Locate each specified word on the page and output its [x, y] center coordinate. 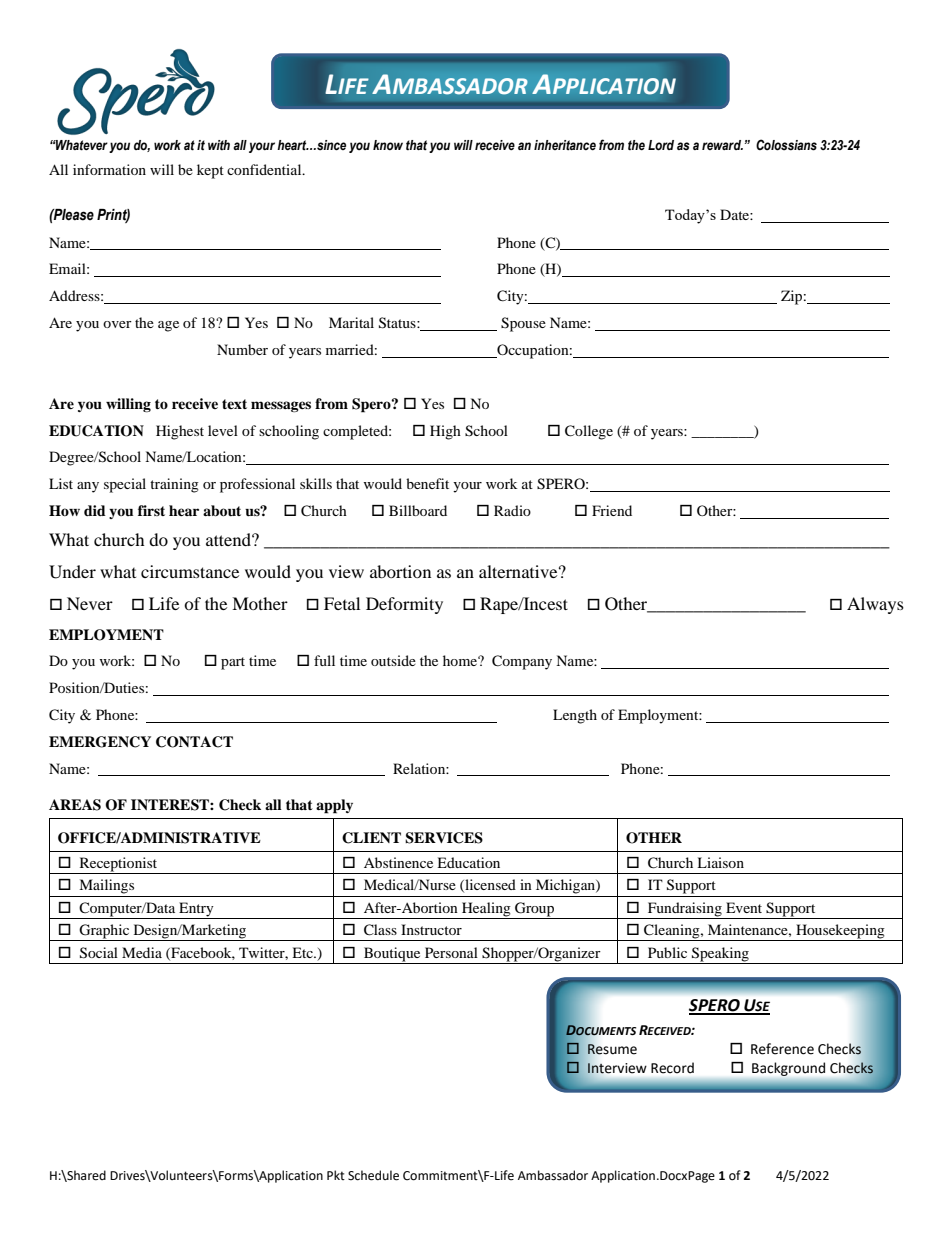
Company [522, 662]
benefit [427, 483]
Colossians [786, 145]
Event [744, 907]
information [109, 169]
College [589, 432]
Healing [486, 910]
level [223, 430]
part [233, 663]
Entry [196, 910]
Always [875, 605]
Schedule [373, 1175]
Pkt [336, 1175]
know [388, 145]
